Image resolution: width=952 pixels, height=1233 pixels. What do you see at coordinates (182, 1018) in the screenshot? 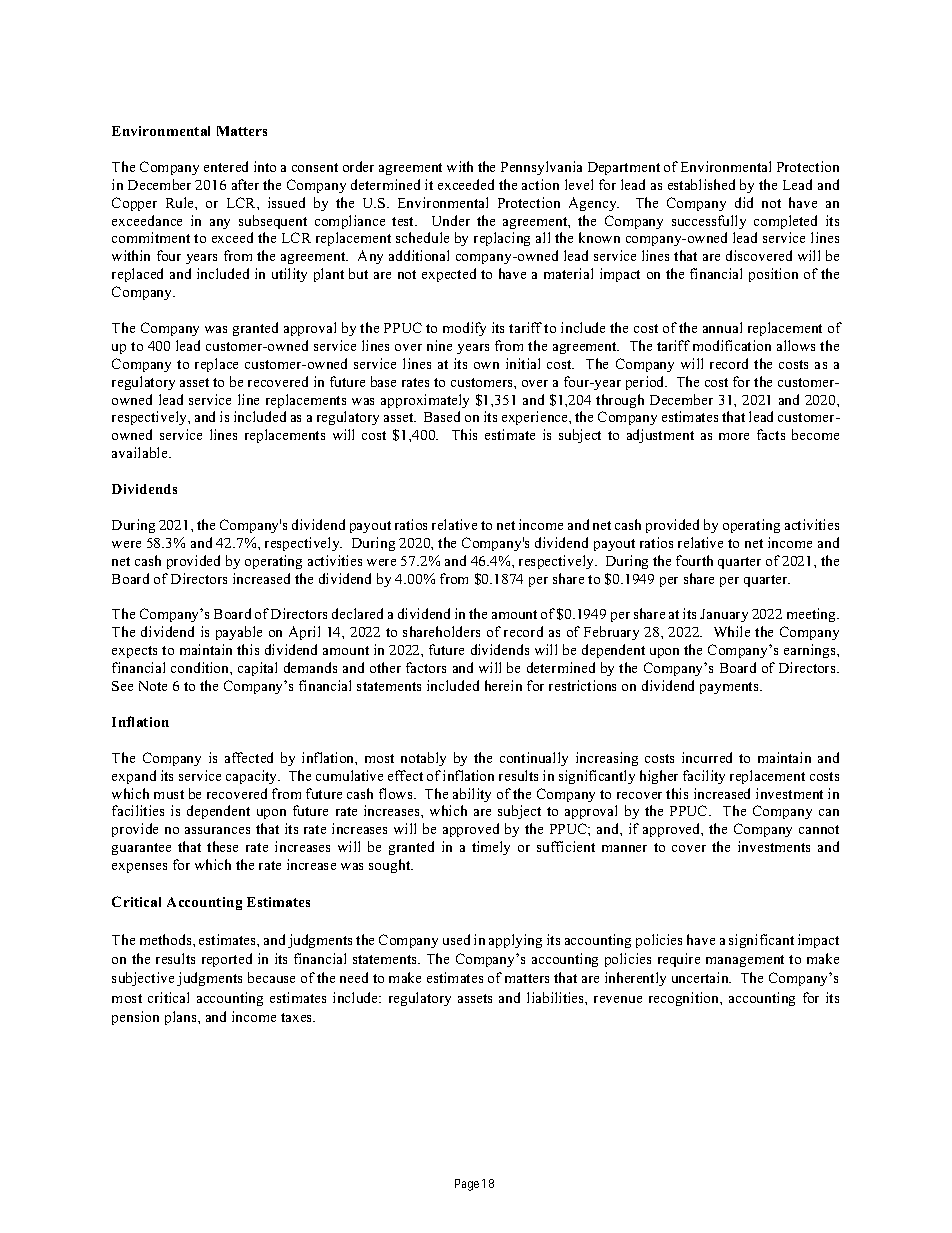
I see `plans` at bounding box center [182, 1018].
